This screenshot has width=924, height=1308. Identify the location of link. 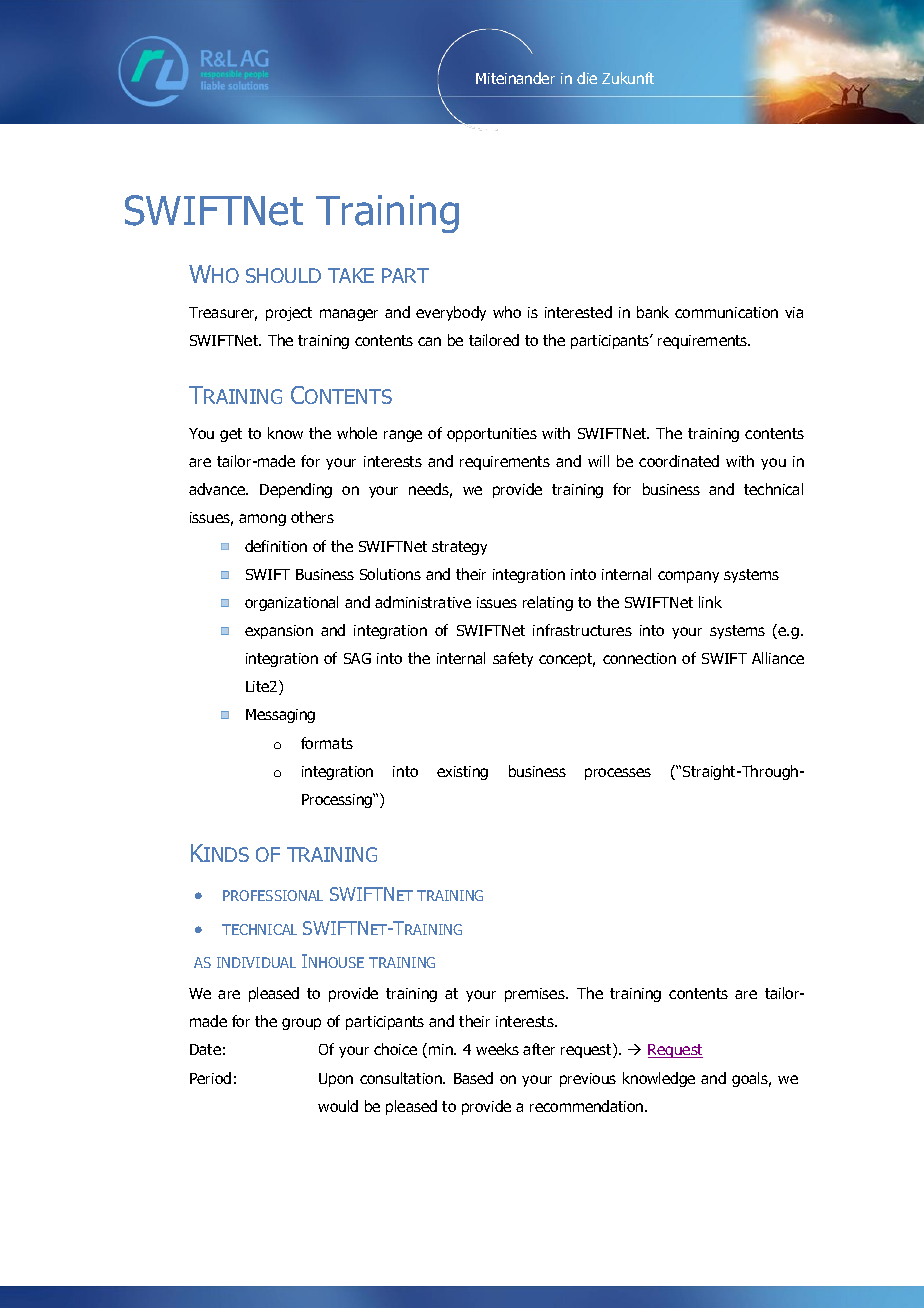
(710, 602).
